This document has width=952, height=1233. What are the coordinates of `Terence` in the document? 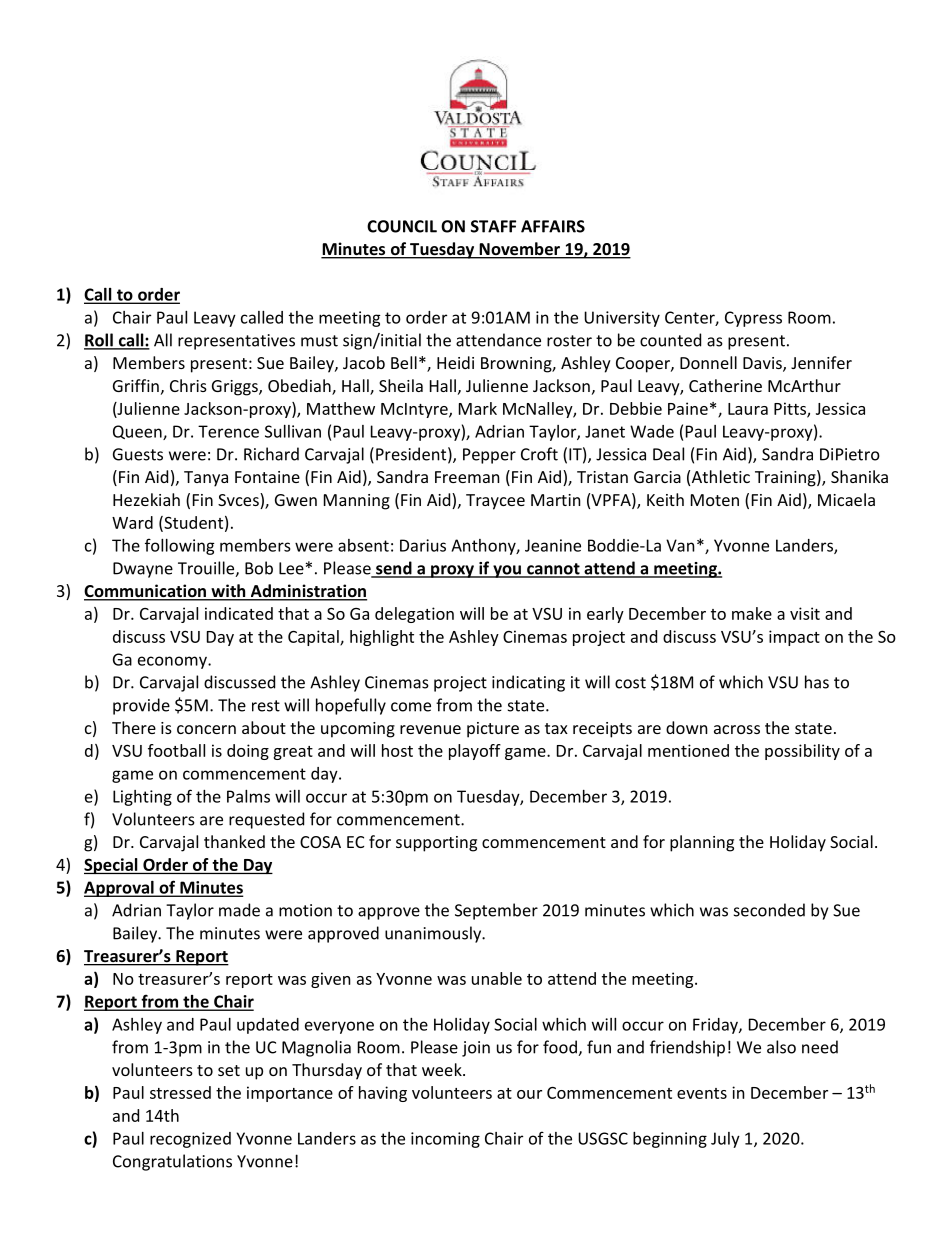 It's located at (228, 431).
